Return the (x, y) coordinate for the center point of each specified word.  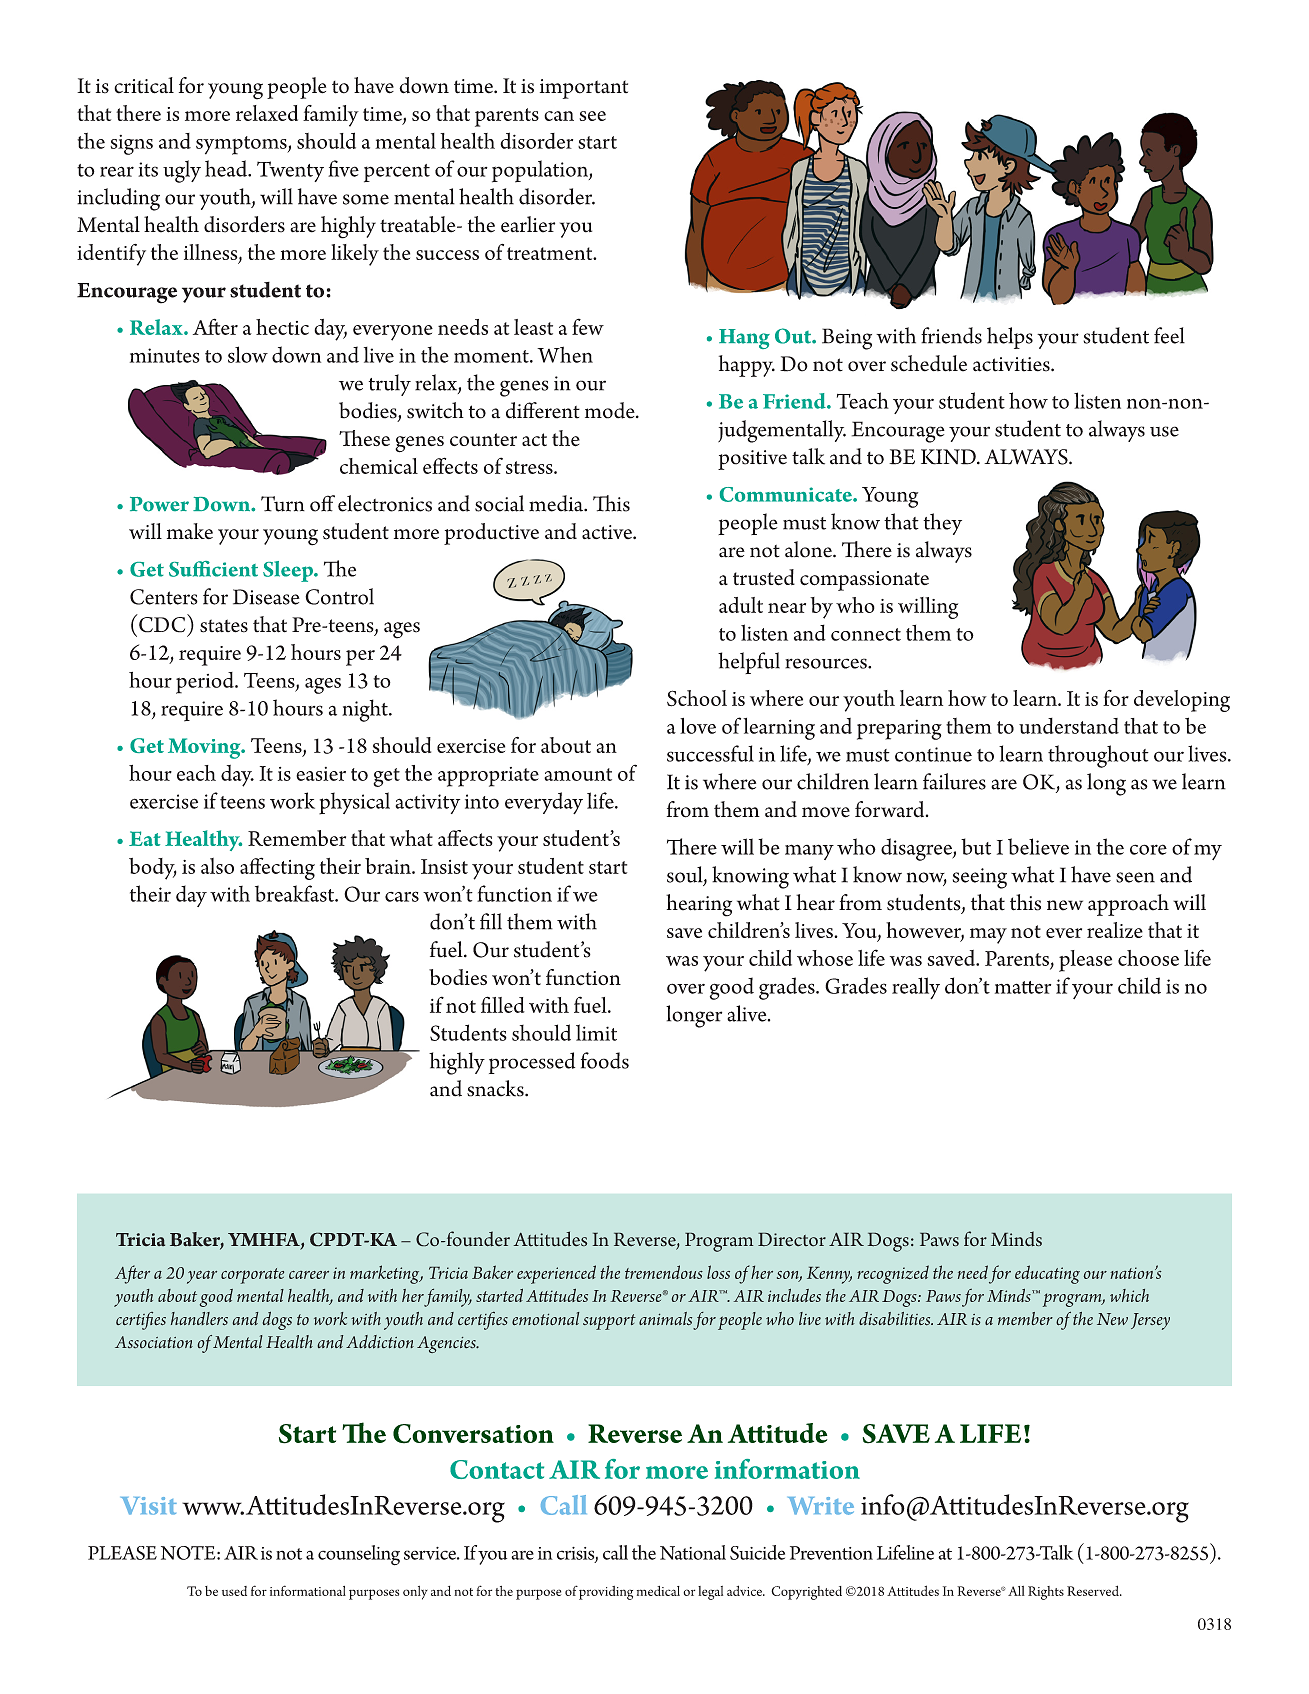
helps (1010, 338)
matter (1023, 987)
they (942, 524)
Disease (266, 597)
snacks (496, 1088)
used (234, 1591)
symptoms (242, 145)
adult (741, 605)
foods (605, 1060)
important (584, 89)
